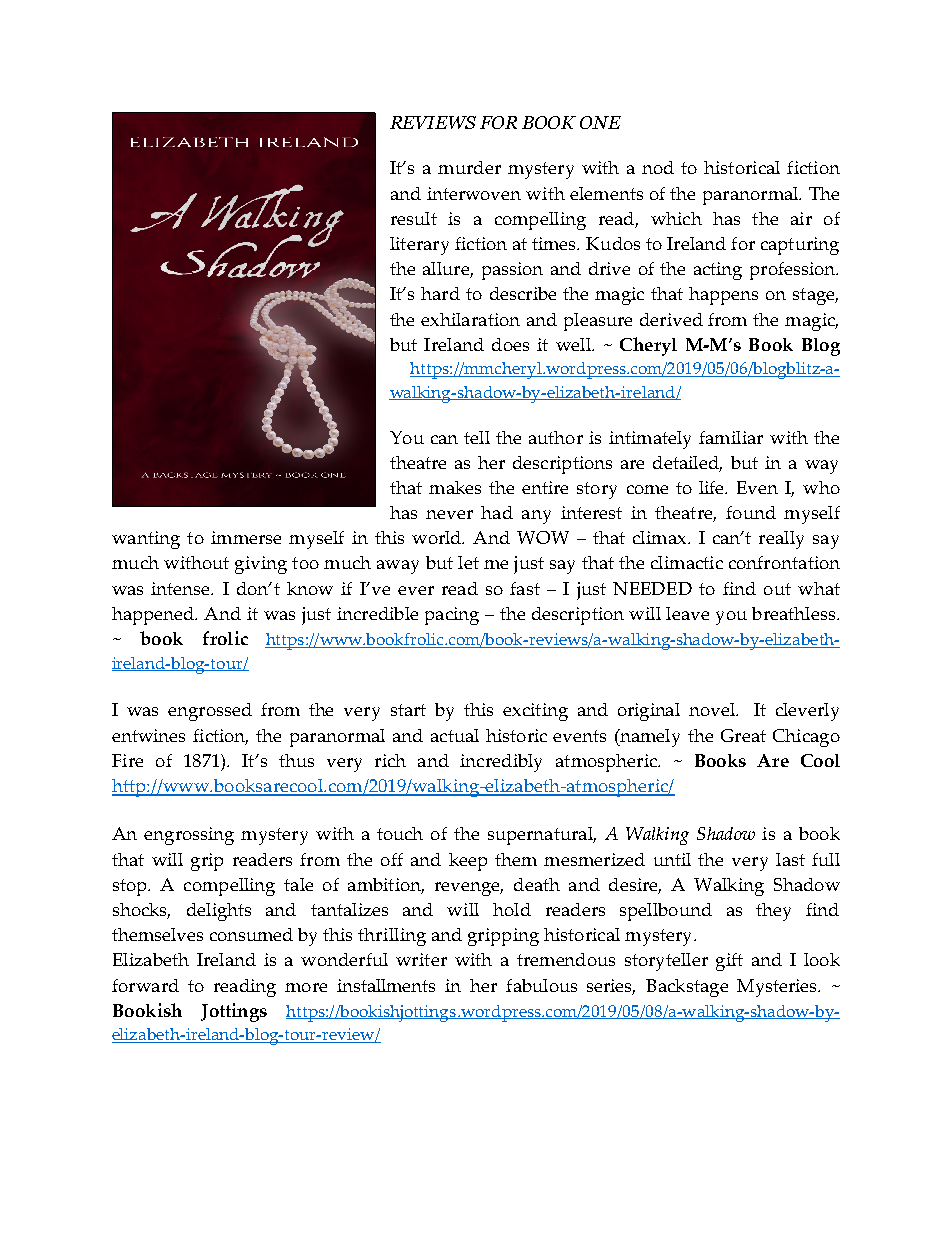  What do you see at coordinates (251, 934) in the screenshot?
I see `consumed` at bounding box center [251, 934].
